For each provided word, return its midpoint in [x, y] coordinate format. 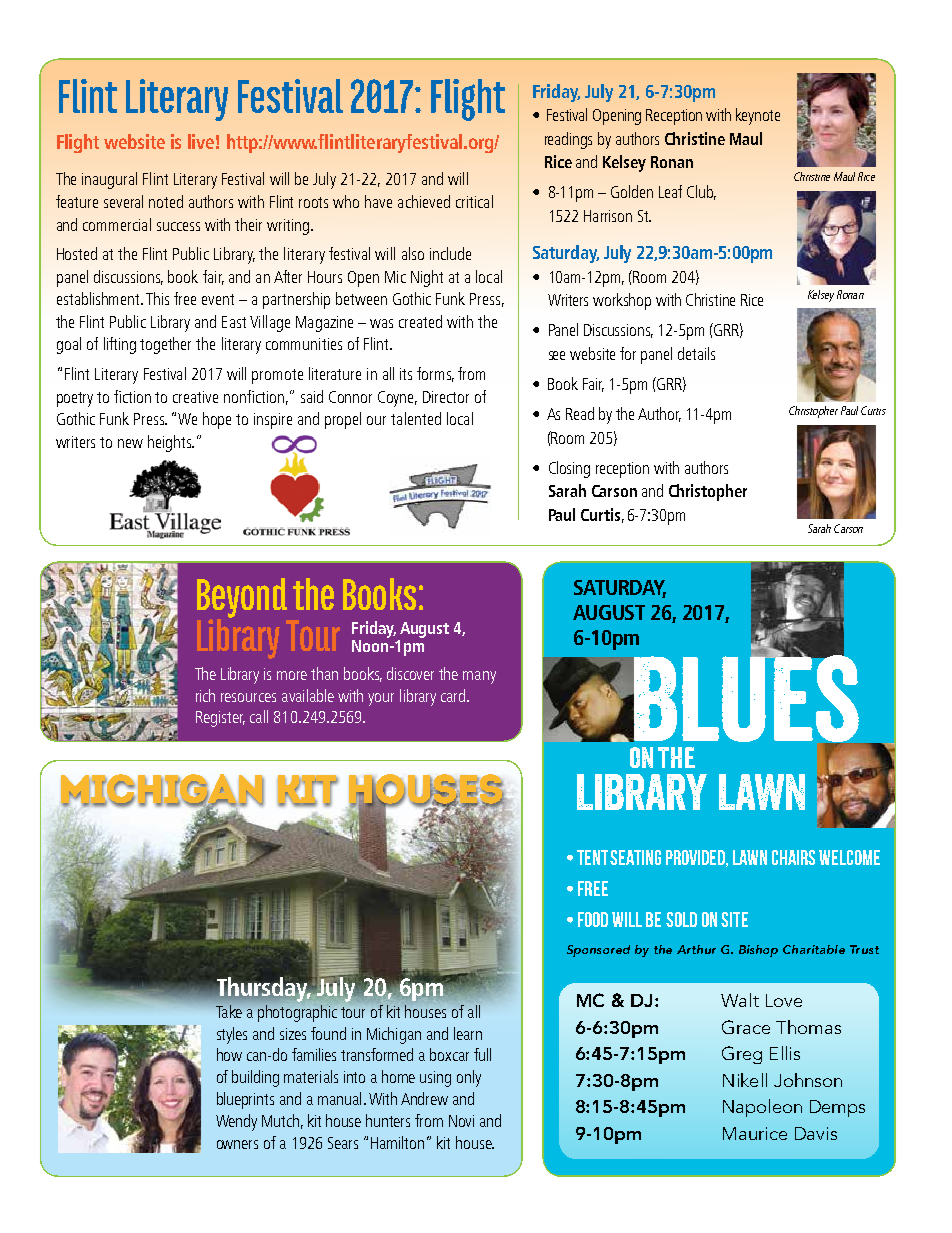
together [165, 345]
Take [229, 1011]
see [557, 355]
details [696, 353]
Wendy [236, 1122]
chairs [793, 857]
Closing [569, 469]
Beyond [242, 598]
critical [474, 201]
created [420, 321]
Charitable [814, 949]
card [454, 695]
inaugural [109, 180]
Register [220, 719]
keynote [758, 116]
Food [593, 919]
